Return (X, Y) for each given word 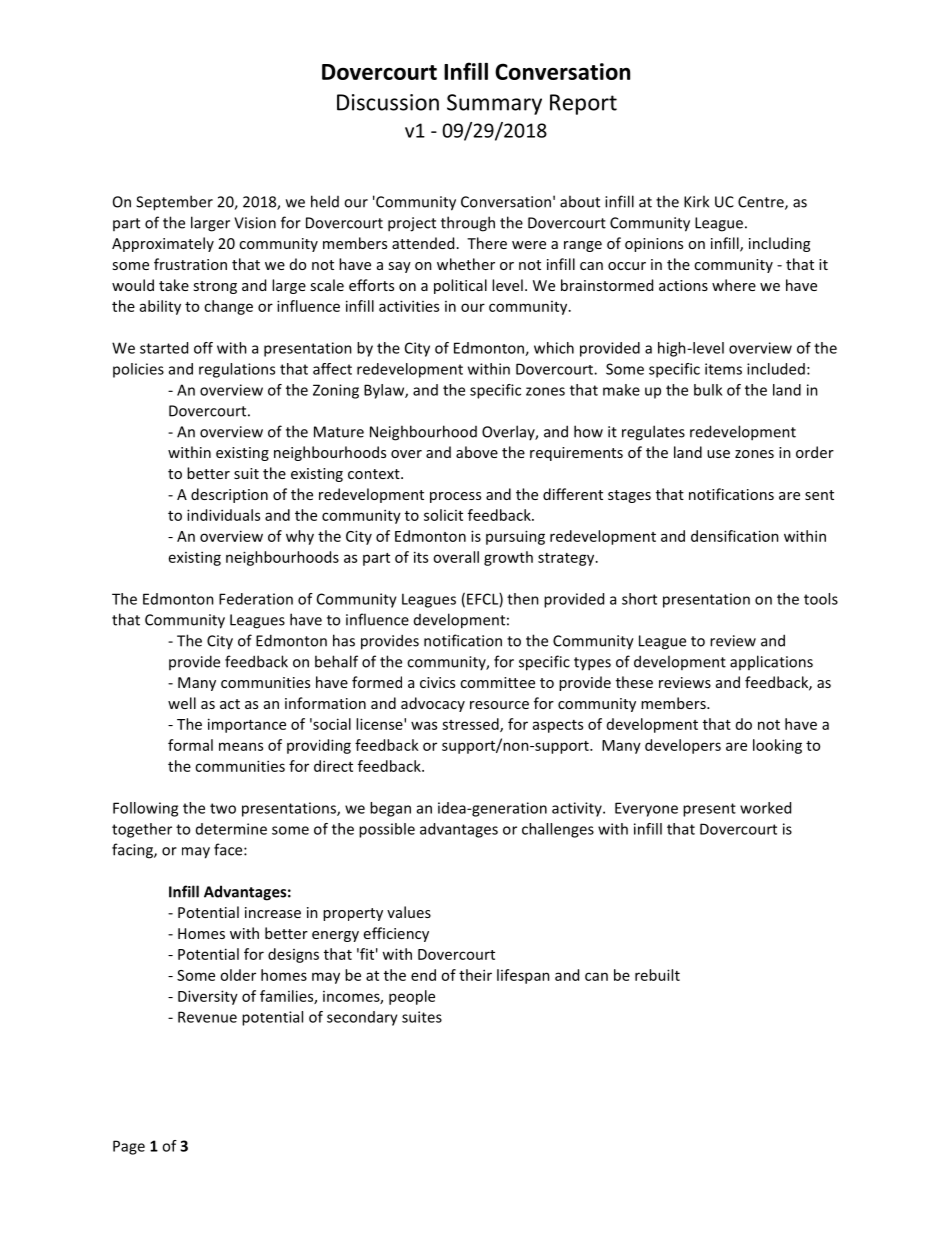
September (174, 203)
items (723, 369)
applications (771, 662)
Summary (494, 104)
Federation (256, 599)
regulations (237, 370)
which (554, 348)
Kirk (696, 201)
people (412, 997)
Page (129, 1147)
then (523, 599)
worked (765, 808)
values (409, 912)
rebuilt (657, 975)
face (229, 849)
